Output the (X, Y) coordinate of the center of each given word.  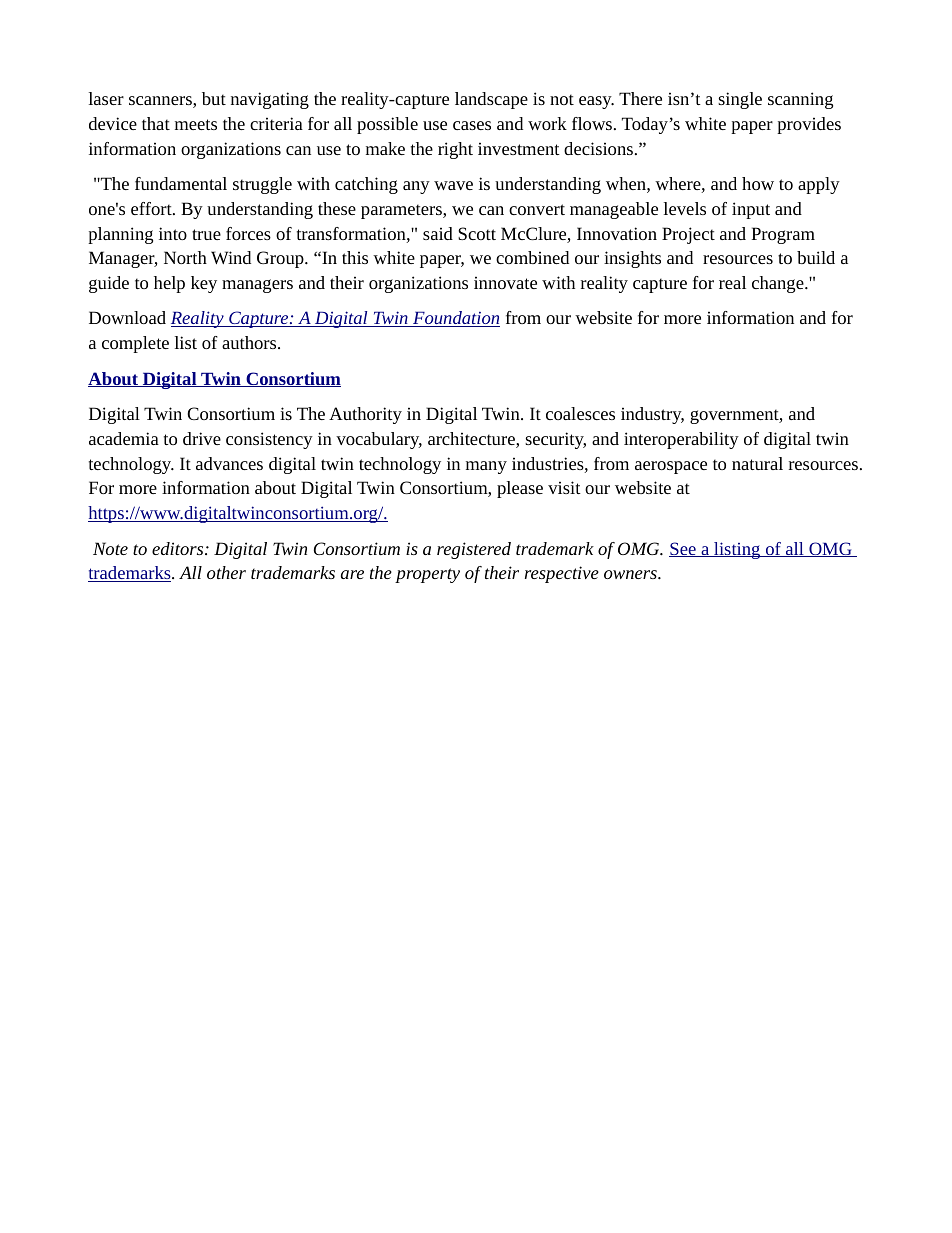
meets (196, 124)
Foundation (455, 319)
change (779, 284)
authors (250, 342)
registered (474, 550)
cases (472, 125)
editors (179, 548)
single (740, 100)
